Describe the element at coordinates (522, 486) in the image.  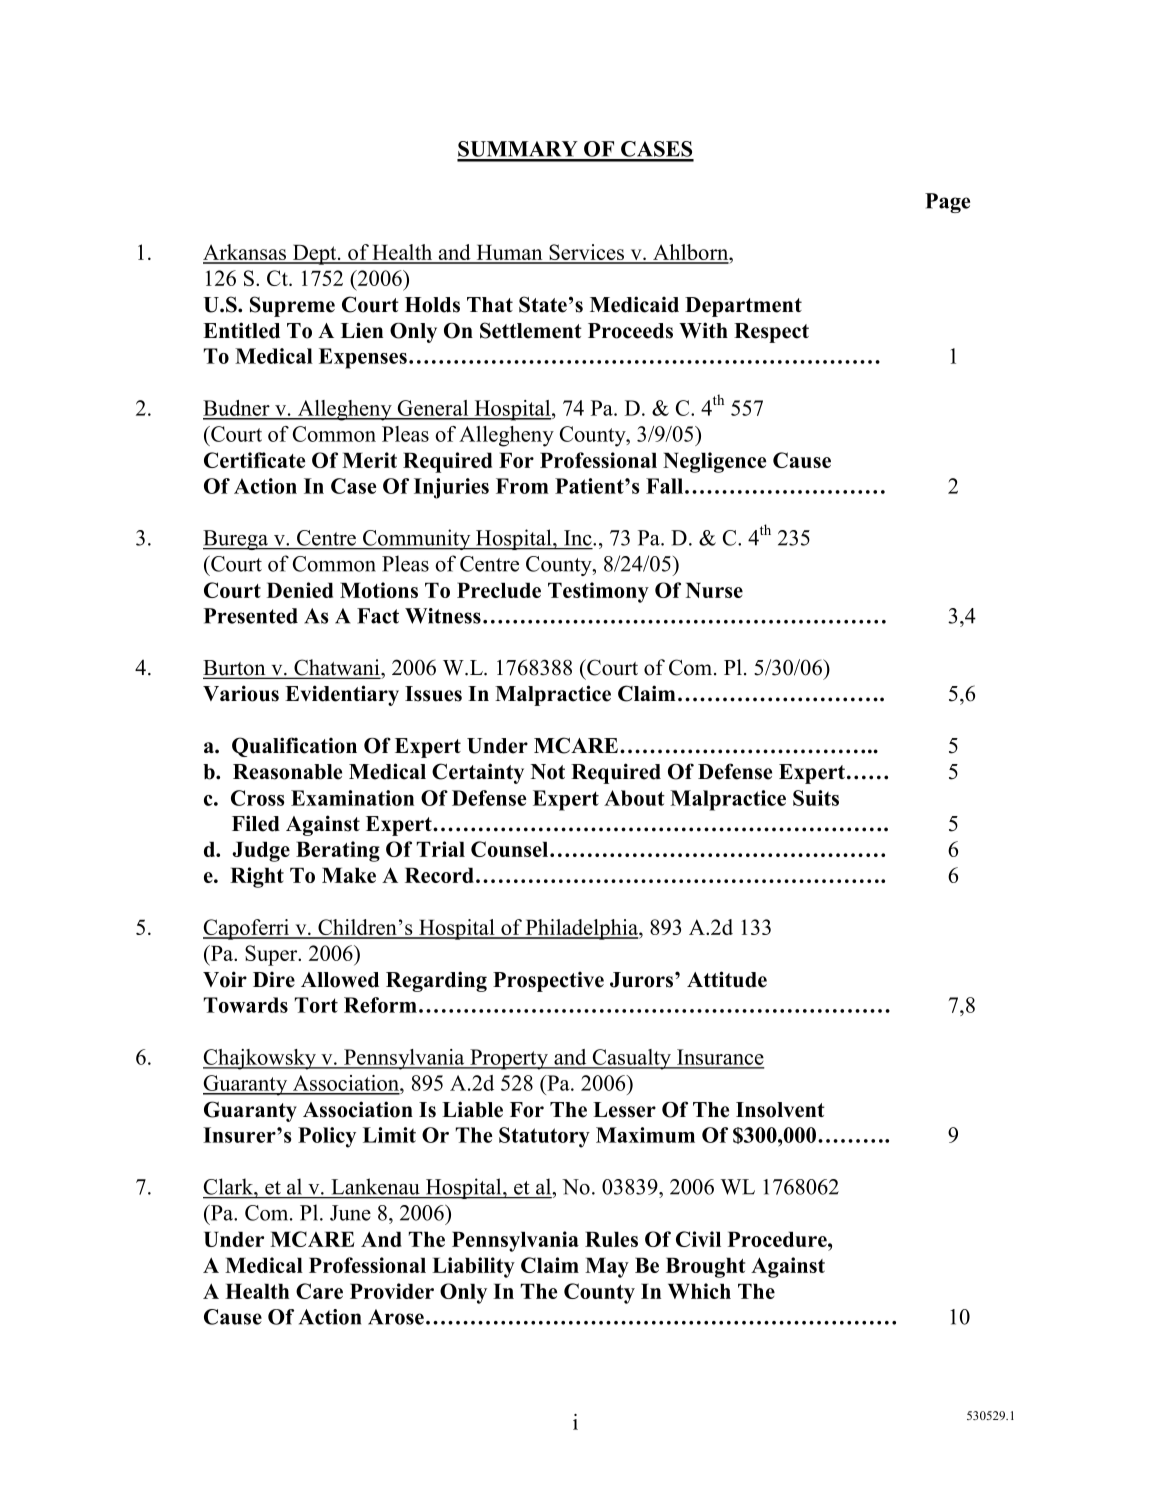
I see `From` at that location.
